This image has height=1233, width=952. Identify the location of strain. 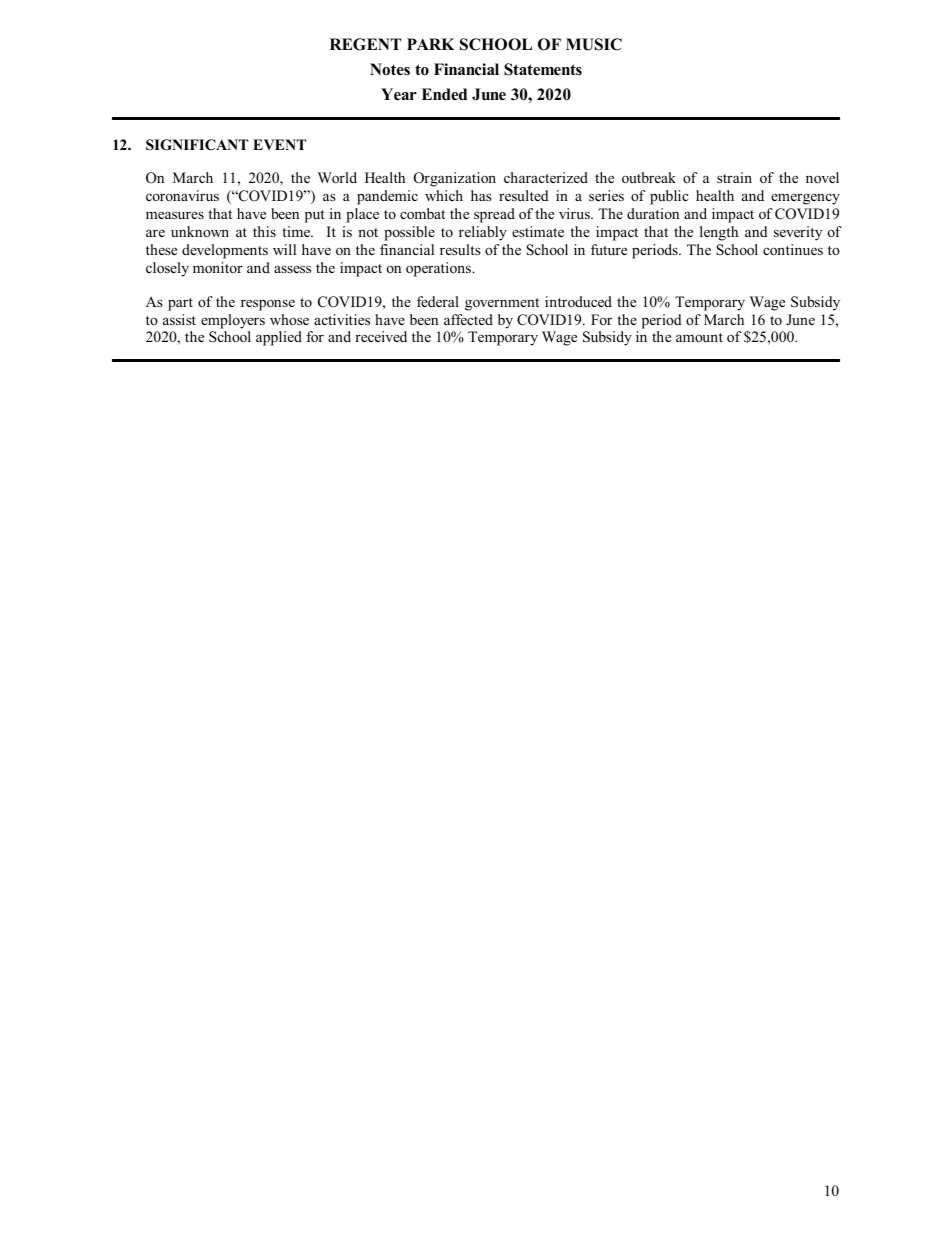
(734, 177).
